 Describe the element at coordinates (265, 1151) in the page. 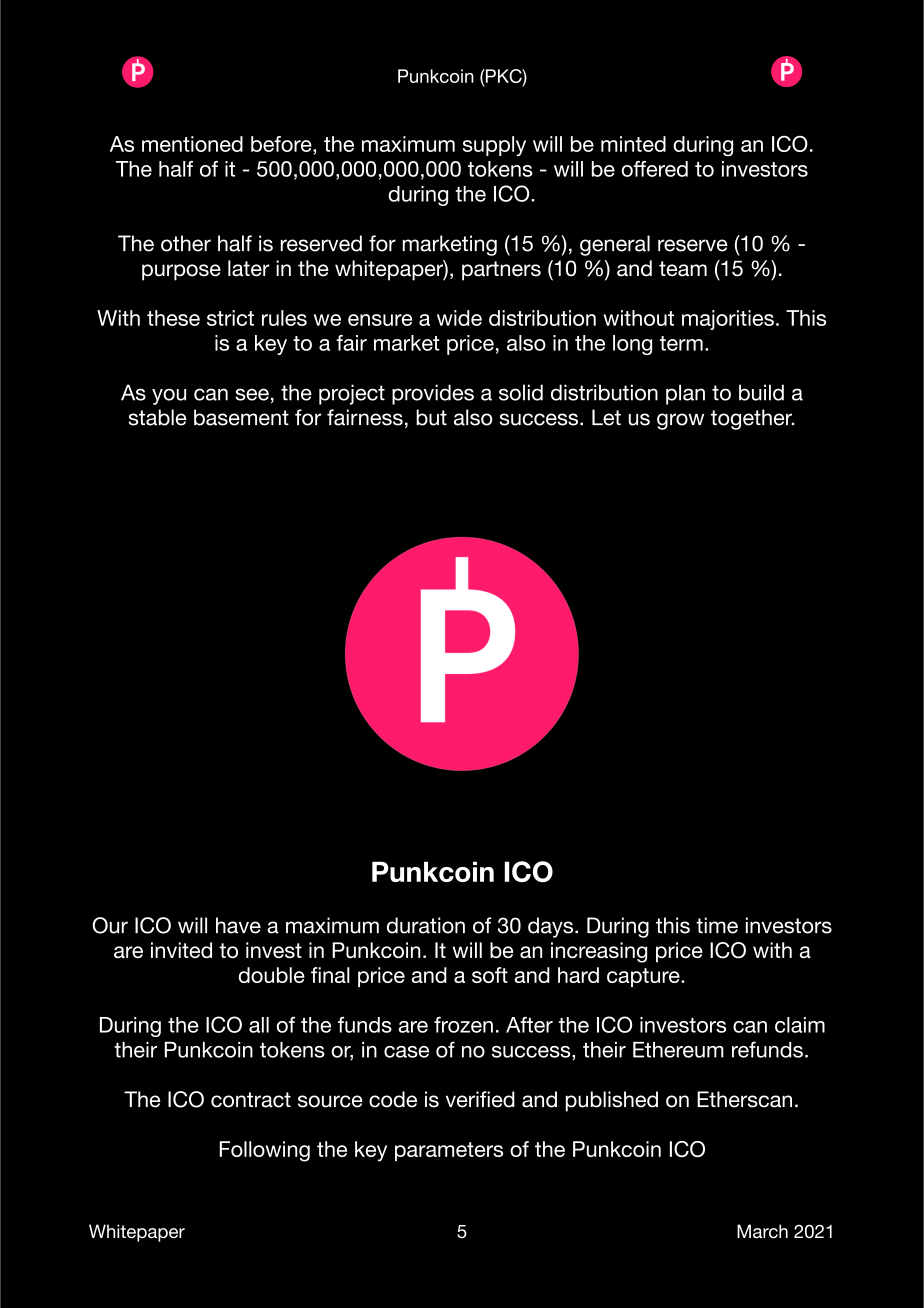

I see `Following` at that location.
